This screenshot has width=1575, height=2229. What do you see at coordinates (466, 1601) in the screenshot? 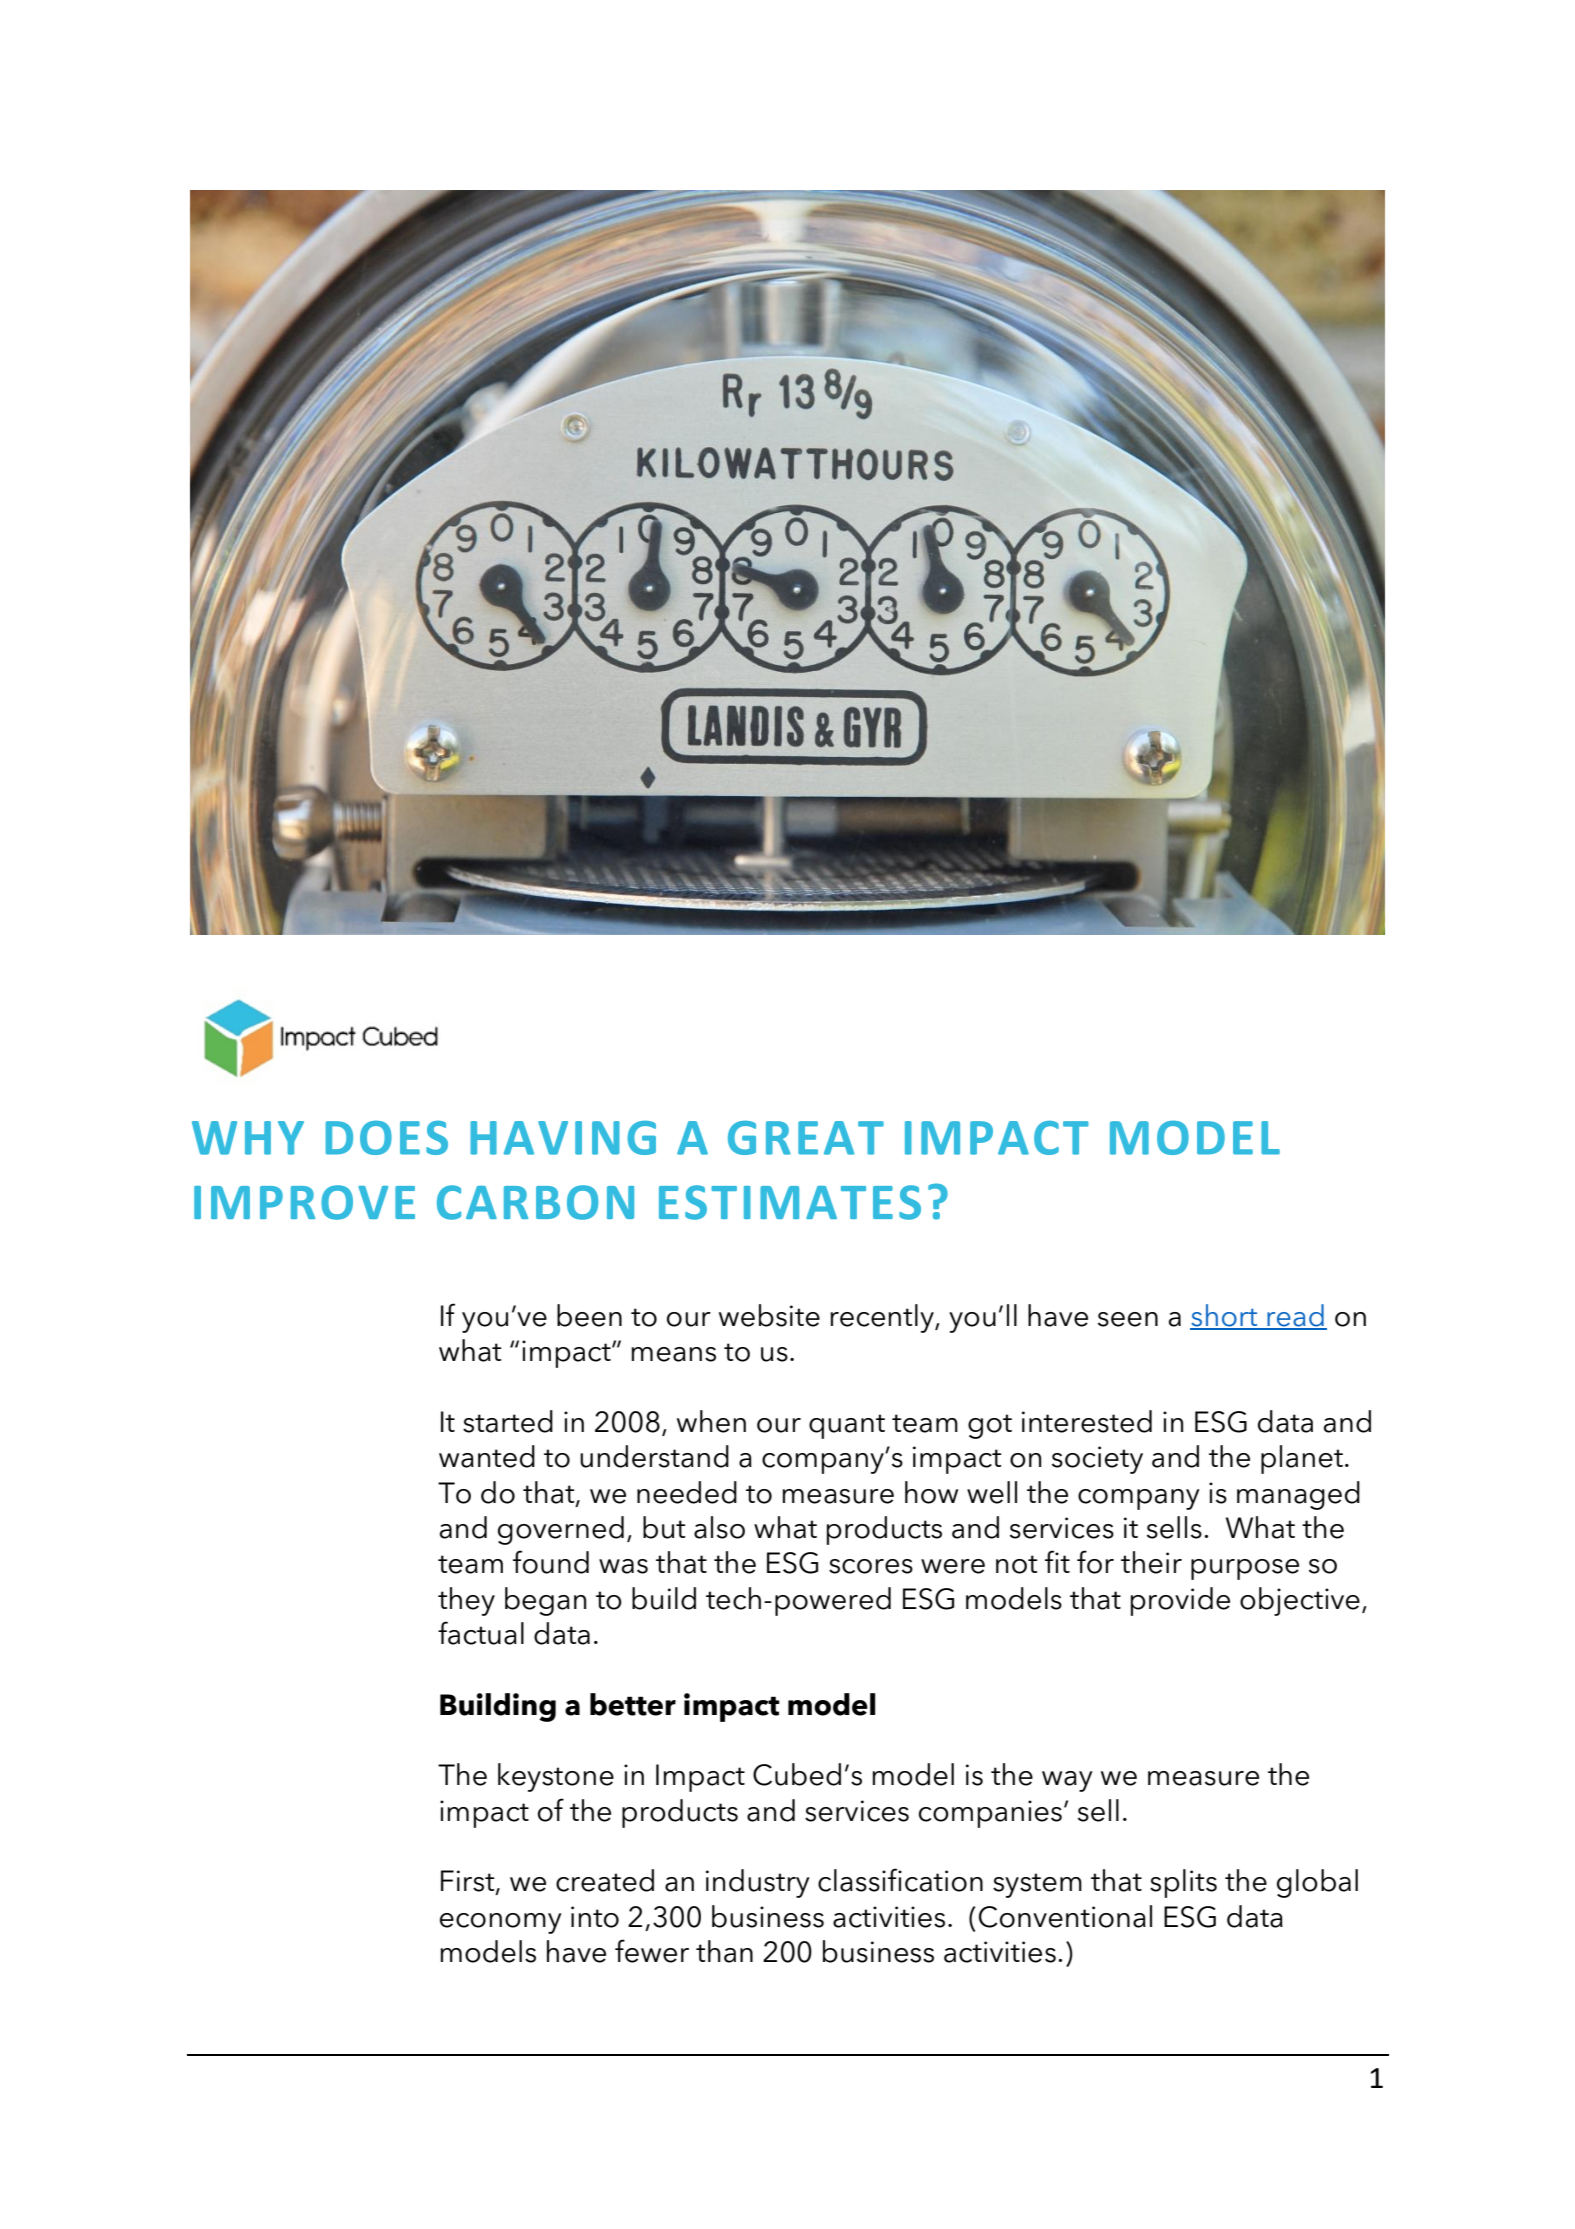
I see `they` at bounding box center [466, 1601].
